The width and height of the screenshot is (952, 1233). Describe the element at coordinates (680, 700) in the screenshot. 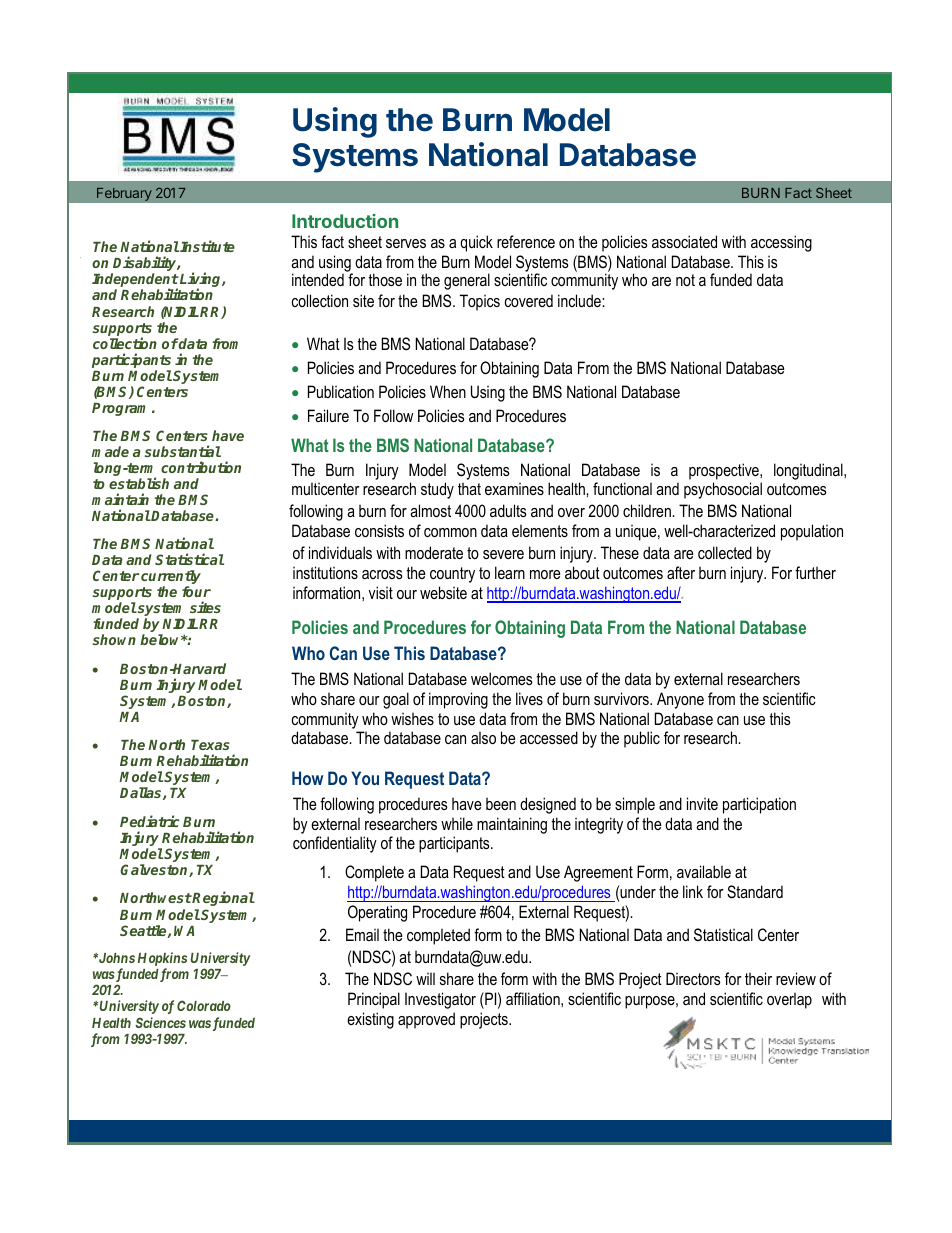

I see `Anyone` at that location.
